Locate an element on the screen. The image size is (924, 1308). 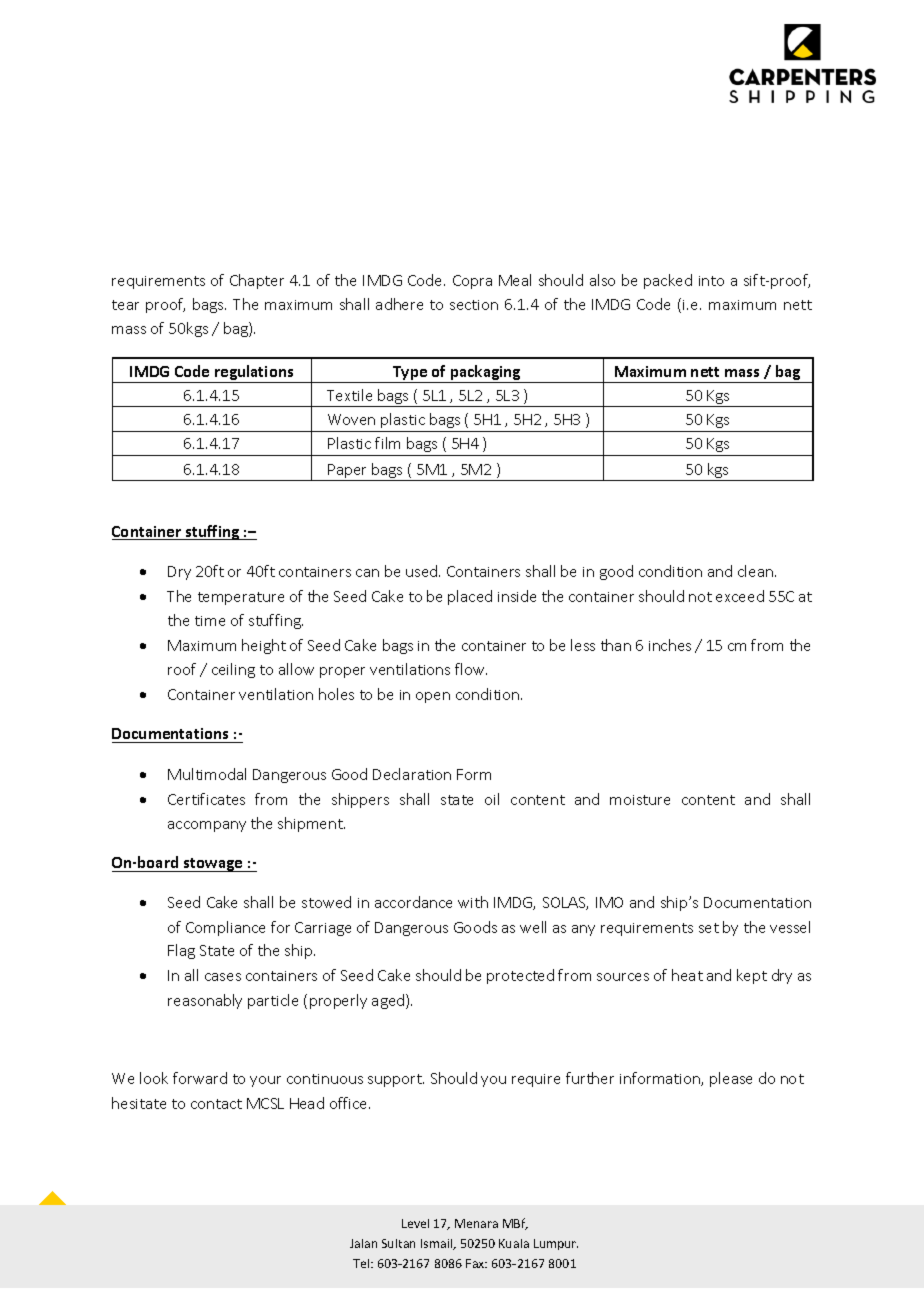
time is located at coordinates (210, 621).
